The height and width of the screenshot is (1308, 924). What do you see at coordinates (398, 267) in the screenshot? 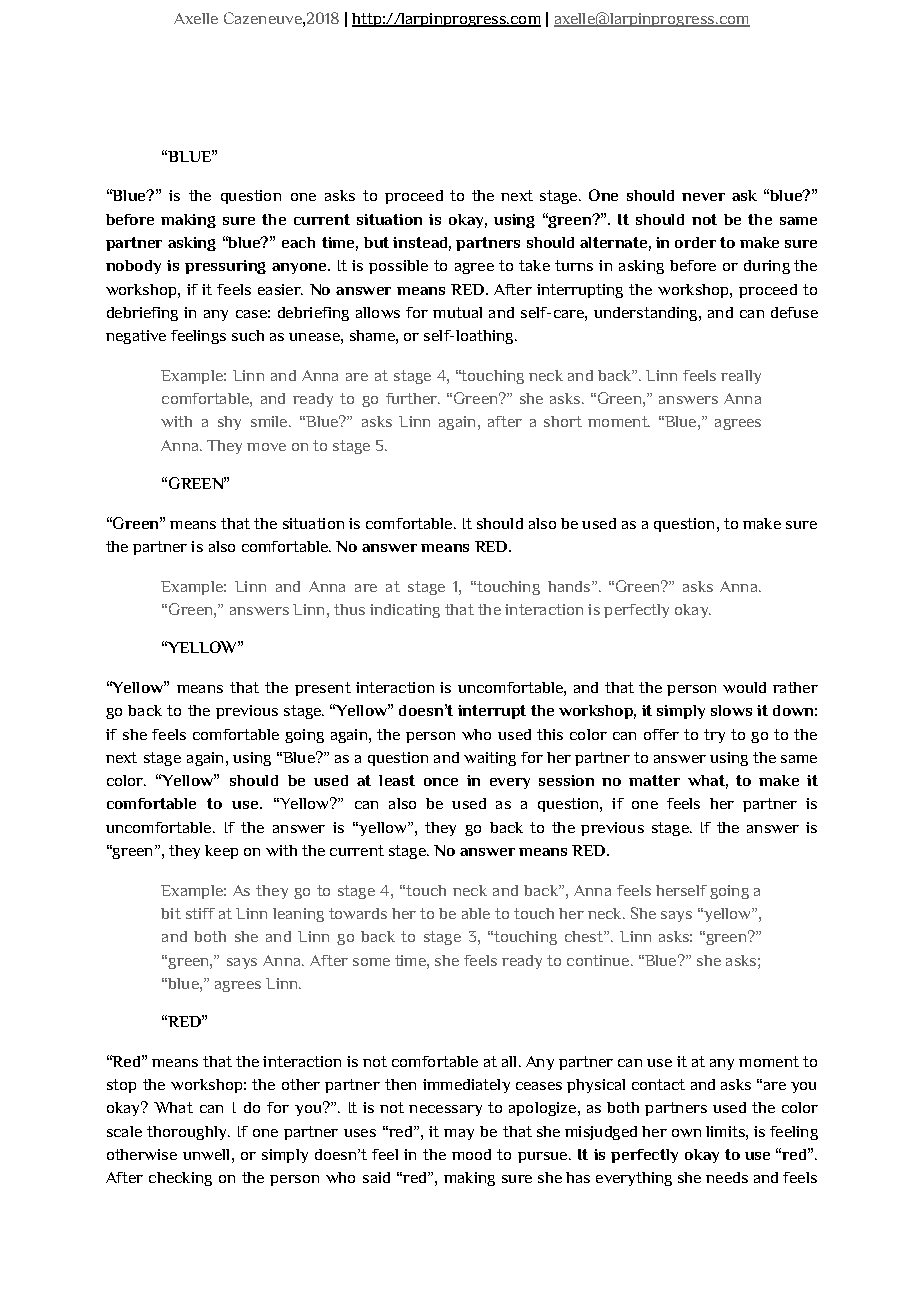
I see `possible` at bounding box center [398, 267].
